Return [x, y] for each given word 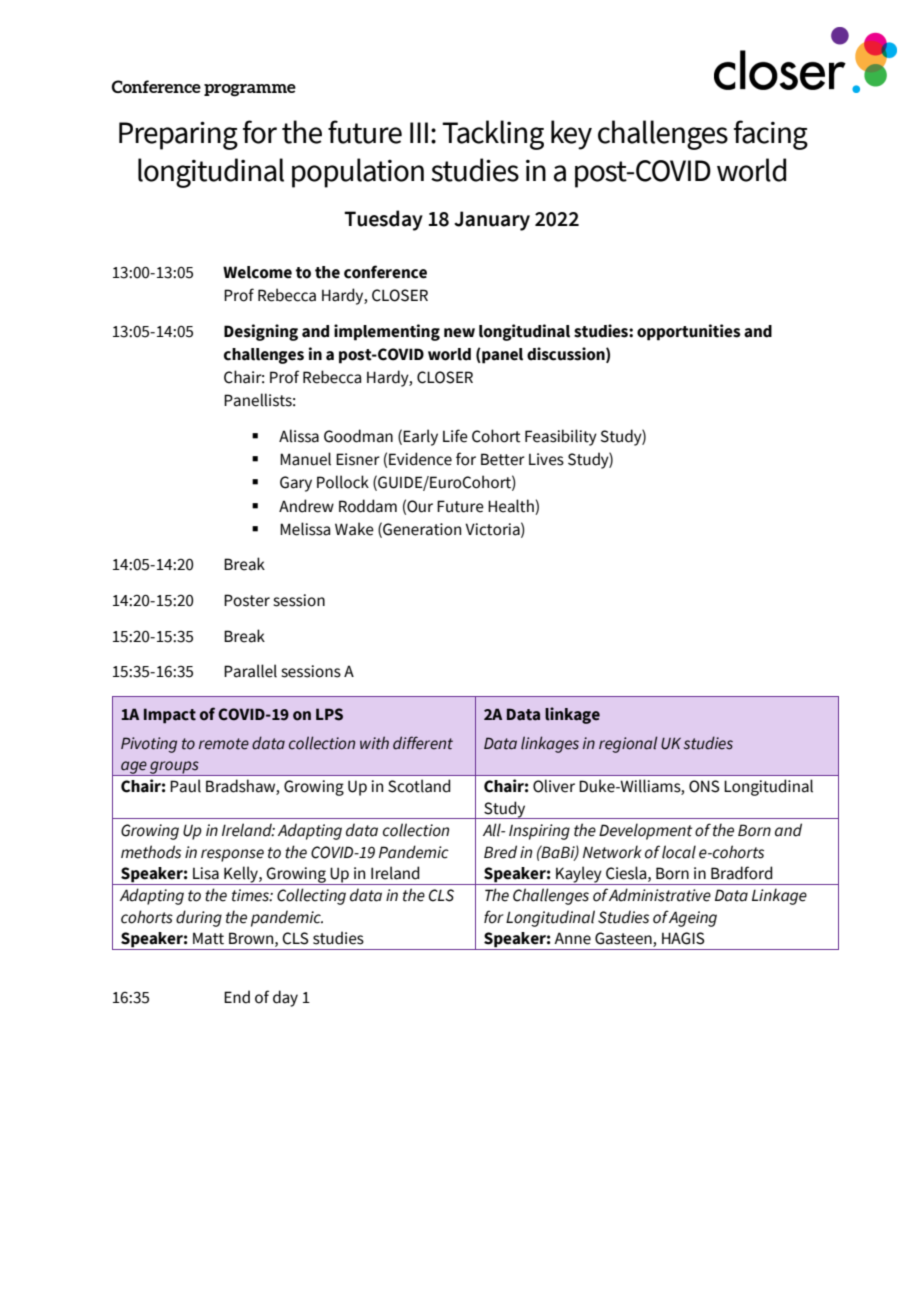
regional [628, 744]
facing [771, 135]
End [237, 997]
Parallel [250, 671]
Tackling [493, 135]
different [423, 743]
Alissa [299, 436]
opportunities [689, 332]
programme [250, 90]
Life [455, 436]
